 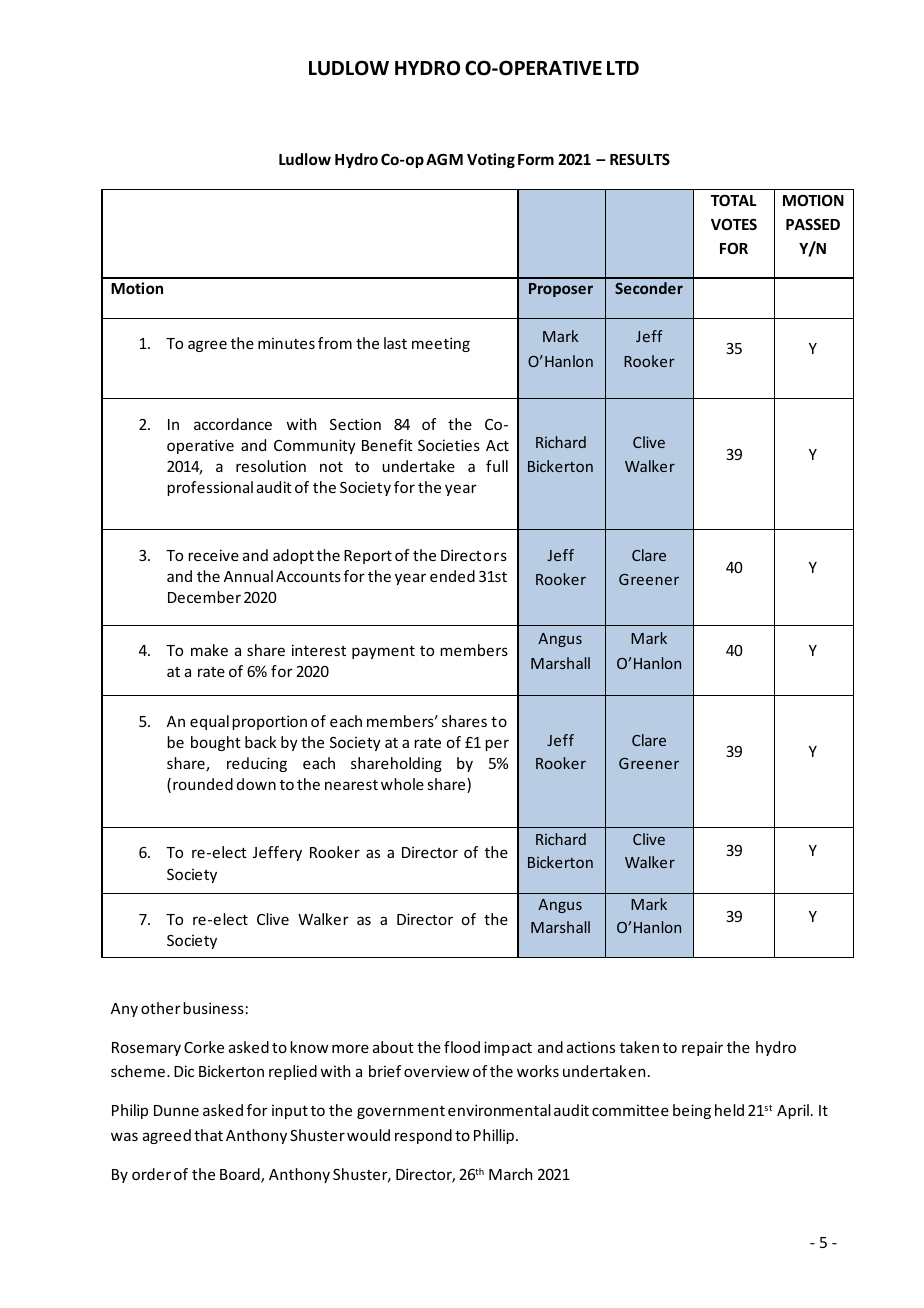 What do you see at coordinates (208, 1135) in the document?
I see `that` at bounding box center [208, 1135].
